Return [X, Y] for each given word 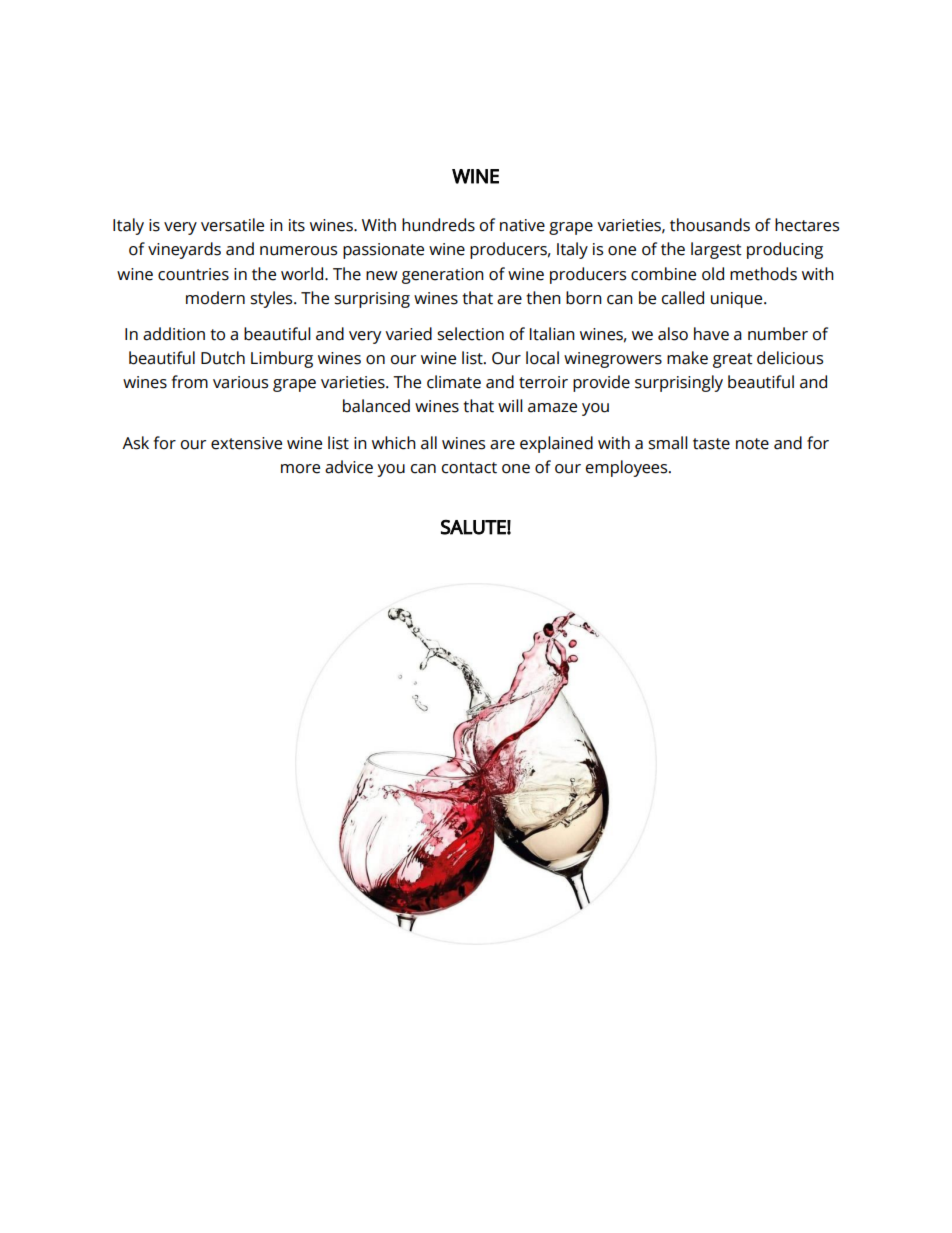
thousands [710, 225]
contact [469, 468]
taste [711, 444]
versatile [232, 225]
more [300, 469]
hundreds [438, 225]
